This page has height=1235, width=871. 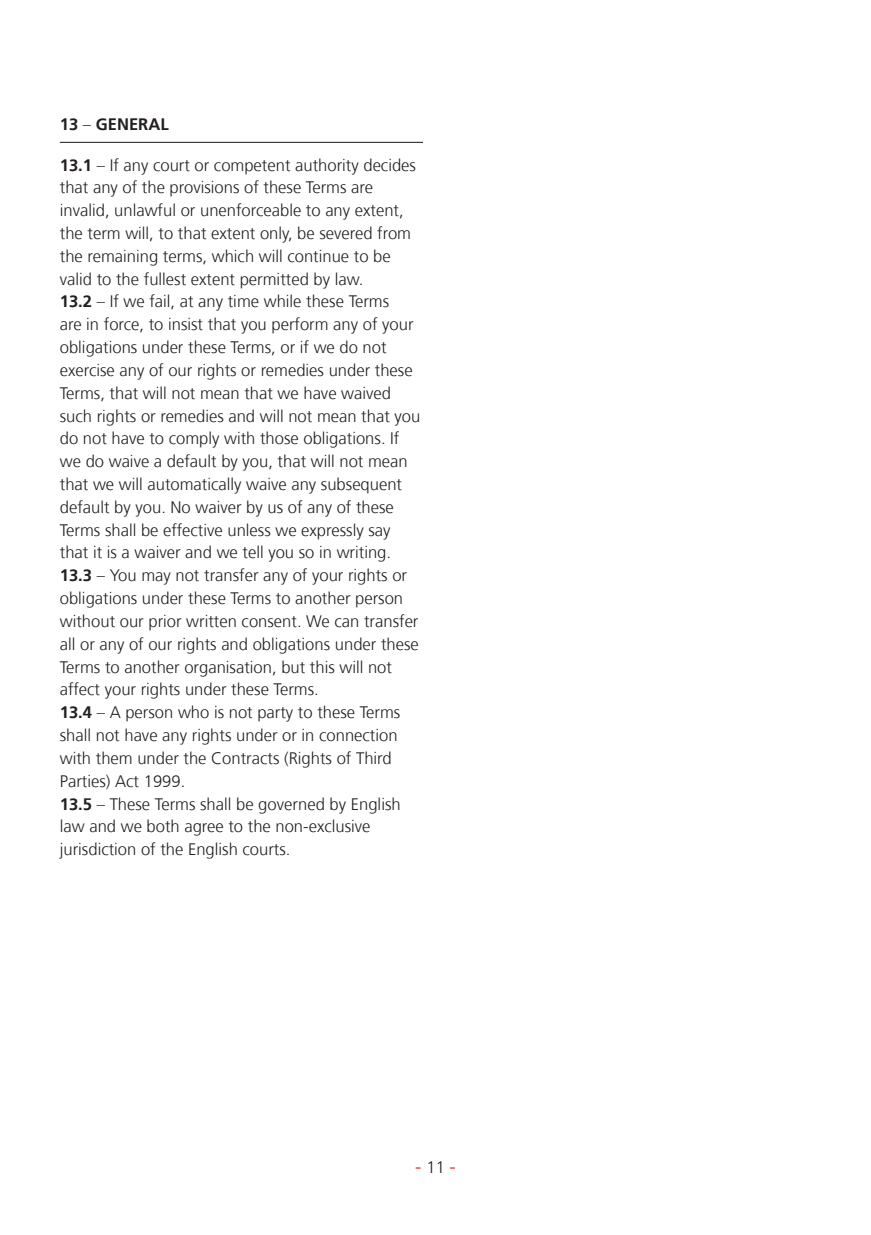 What do you see at coordinates (252, 167) in the page?
I see `competent` at bounding box center [252, 167].
